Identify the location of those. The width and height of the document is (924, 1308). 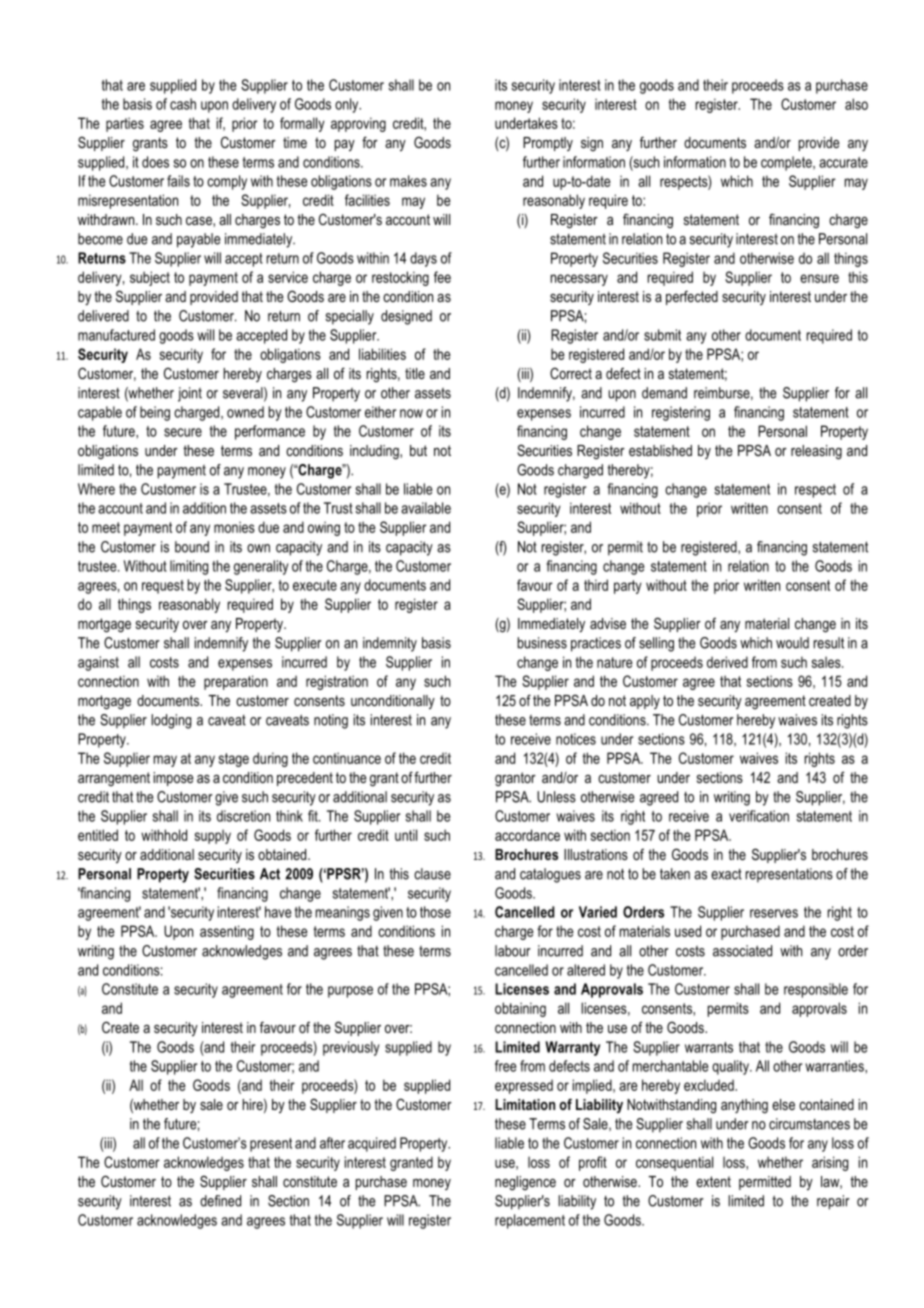
(435, 912).
